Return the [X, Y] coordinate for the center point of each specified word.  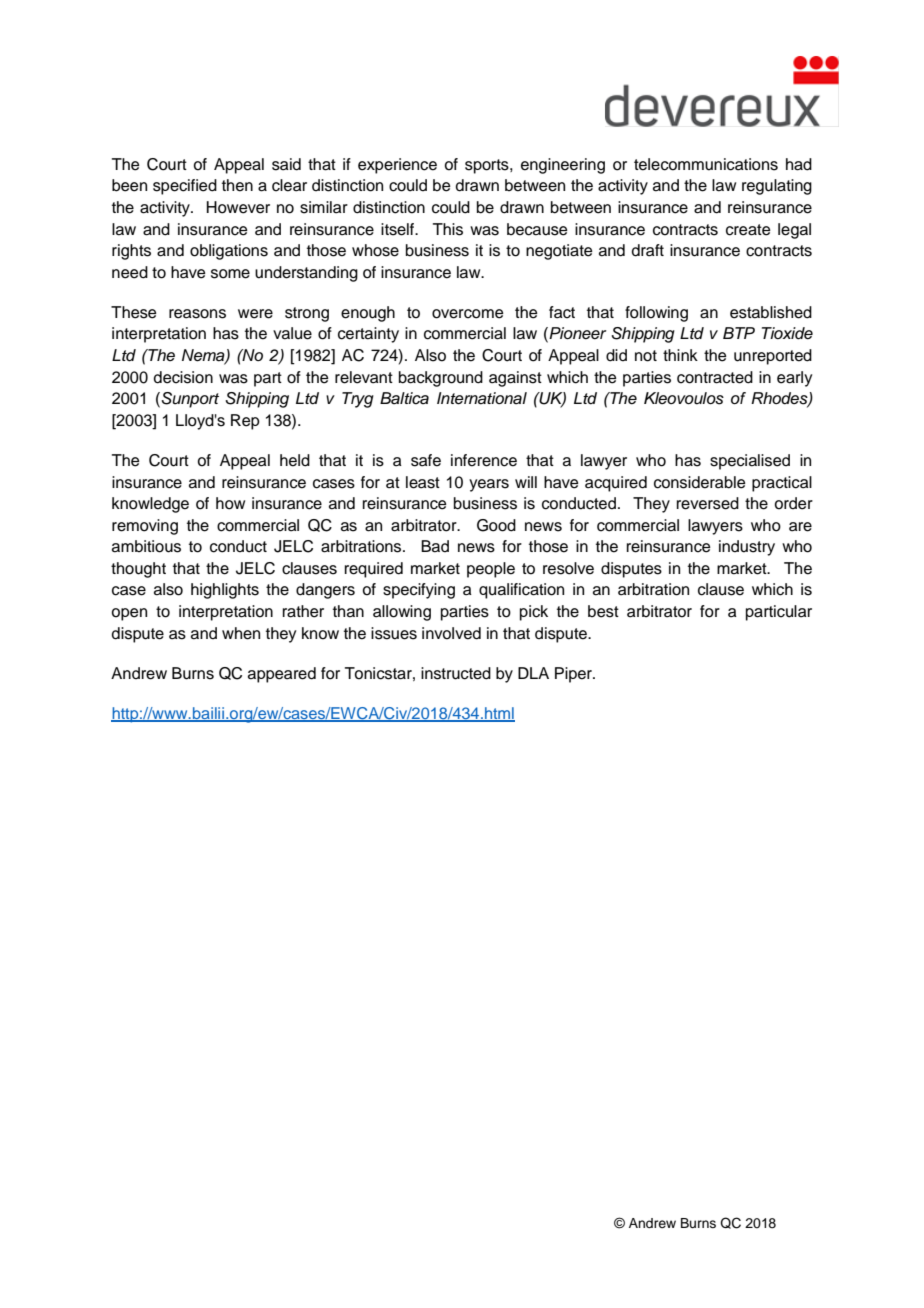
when [241, 633]
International [482, 398]
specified [185, 187]
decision [183, 377]
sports [488, 166]
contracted [715, 377]
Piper [574, 675]
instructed [456, 673]
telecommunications [706, 164]
